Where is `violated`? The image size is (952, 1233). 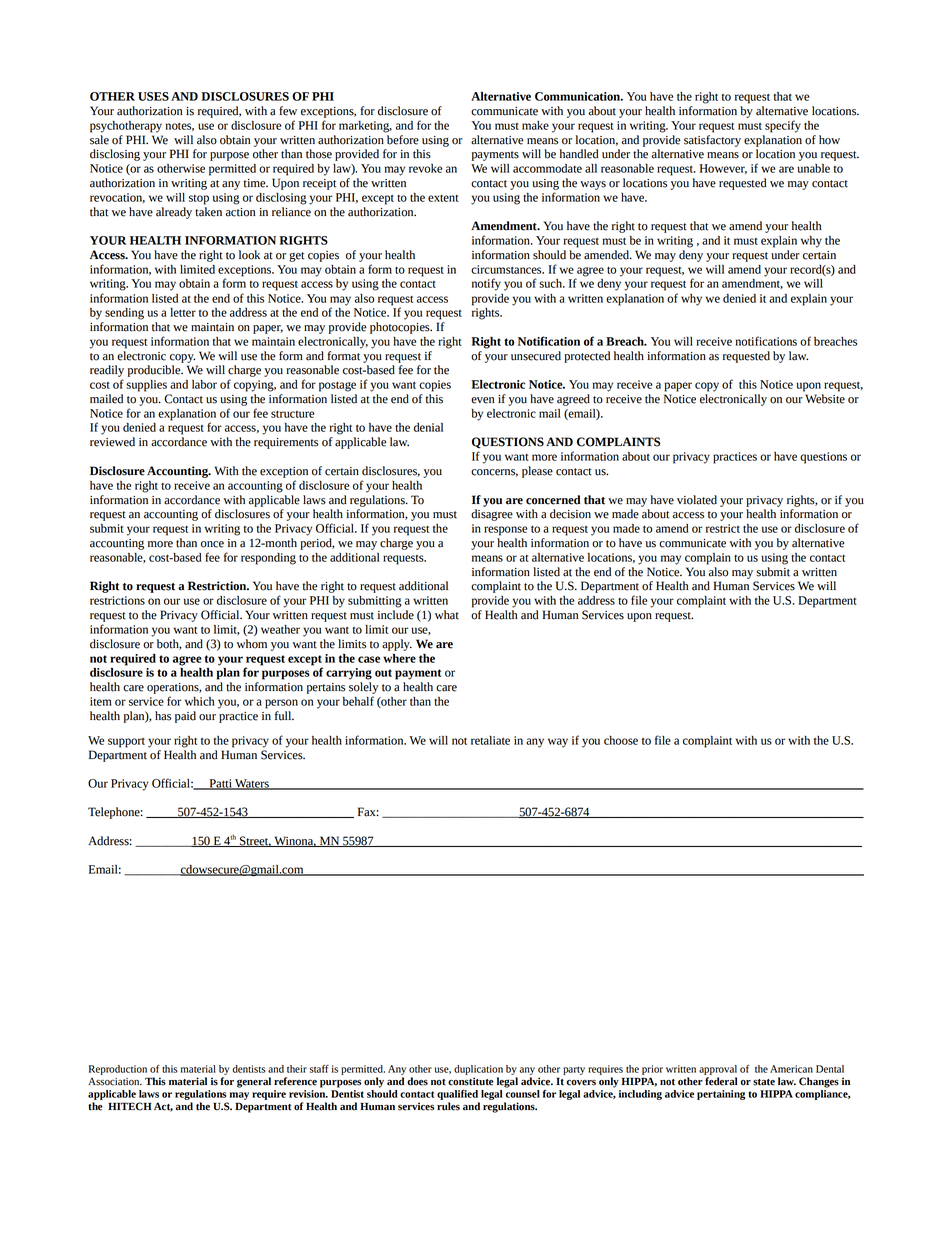
violated is located at coordinates (697, 500).
